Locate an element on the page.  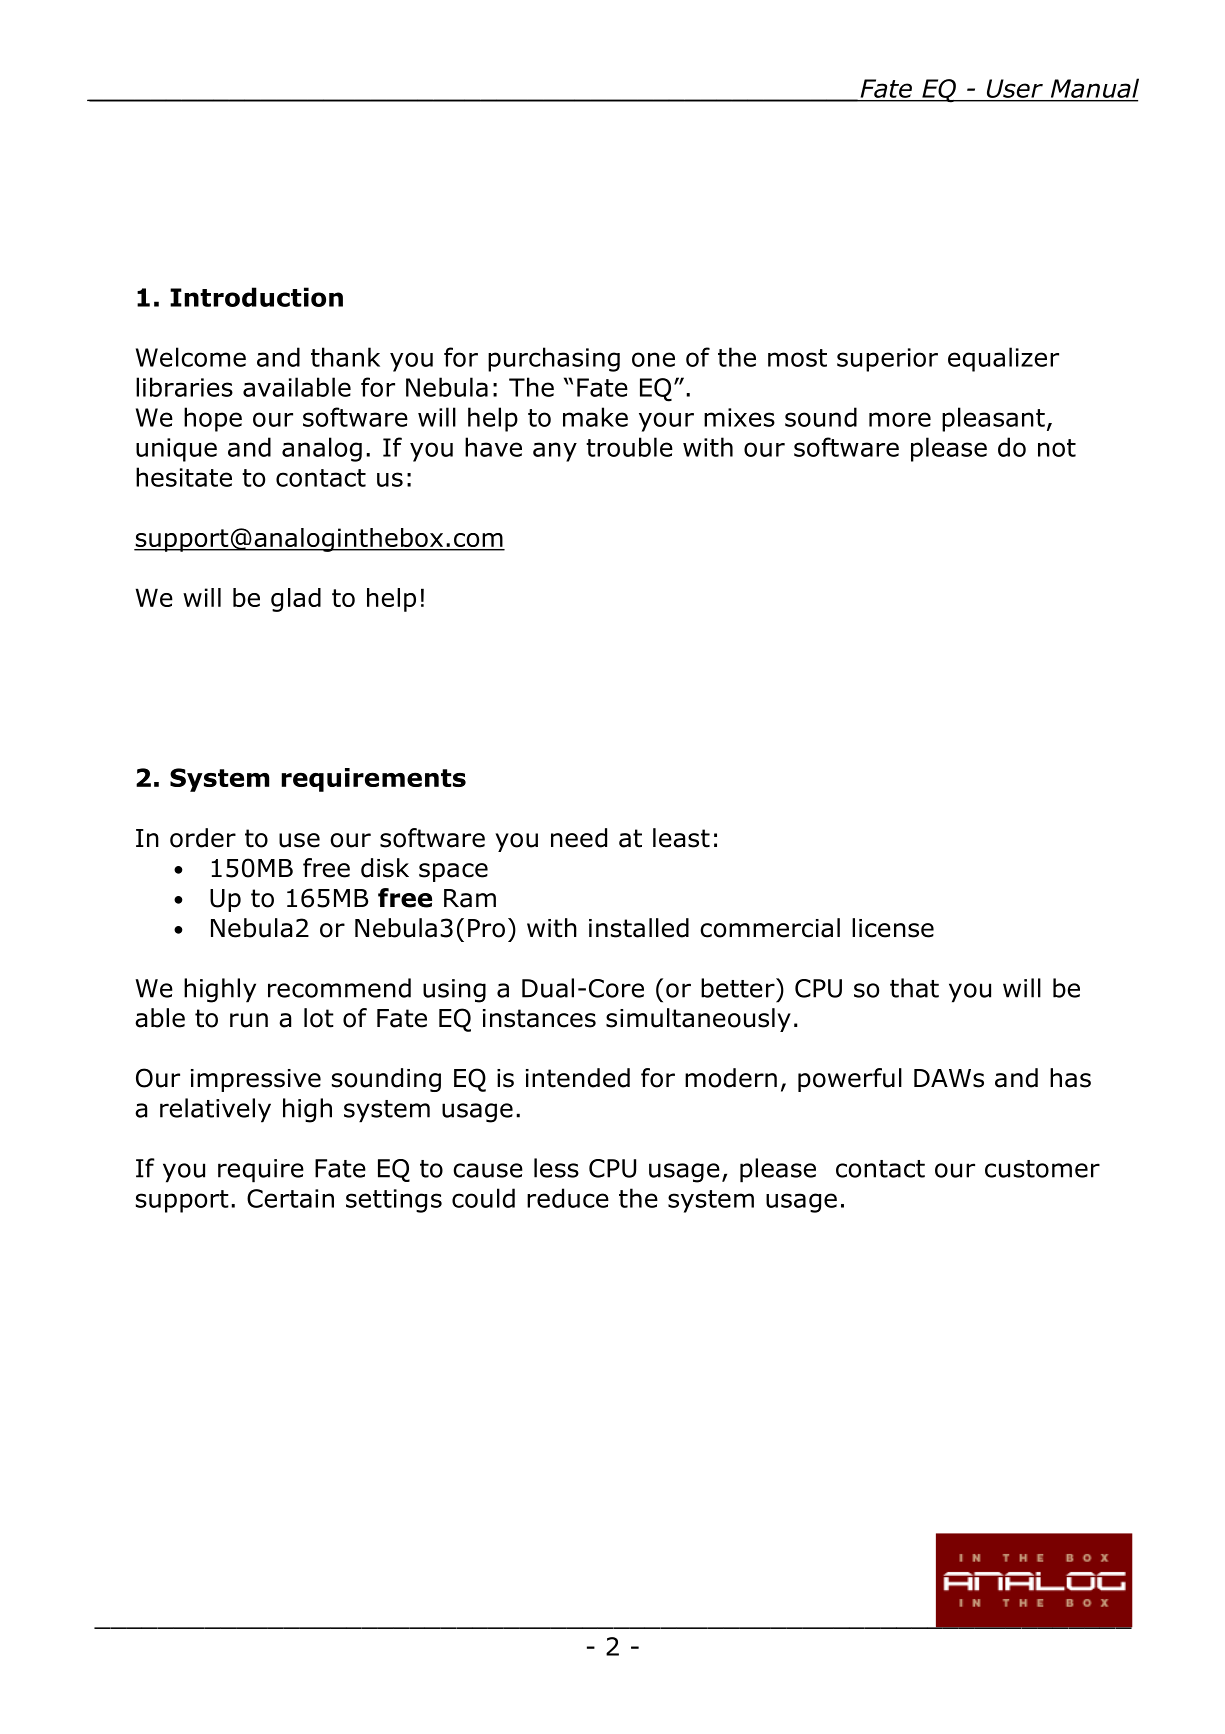
Certain is located at coordinates (290, 1198).
